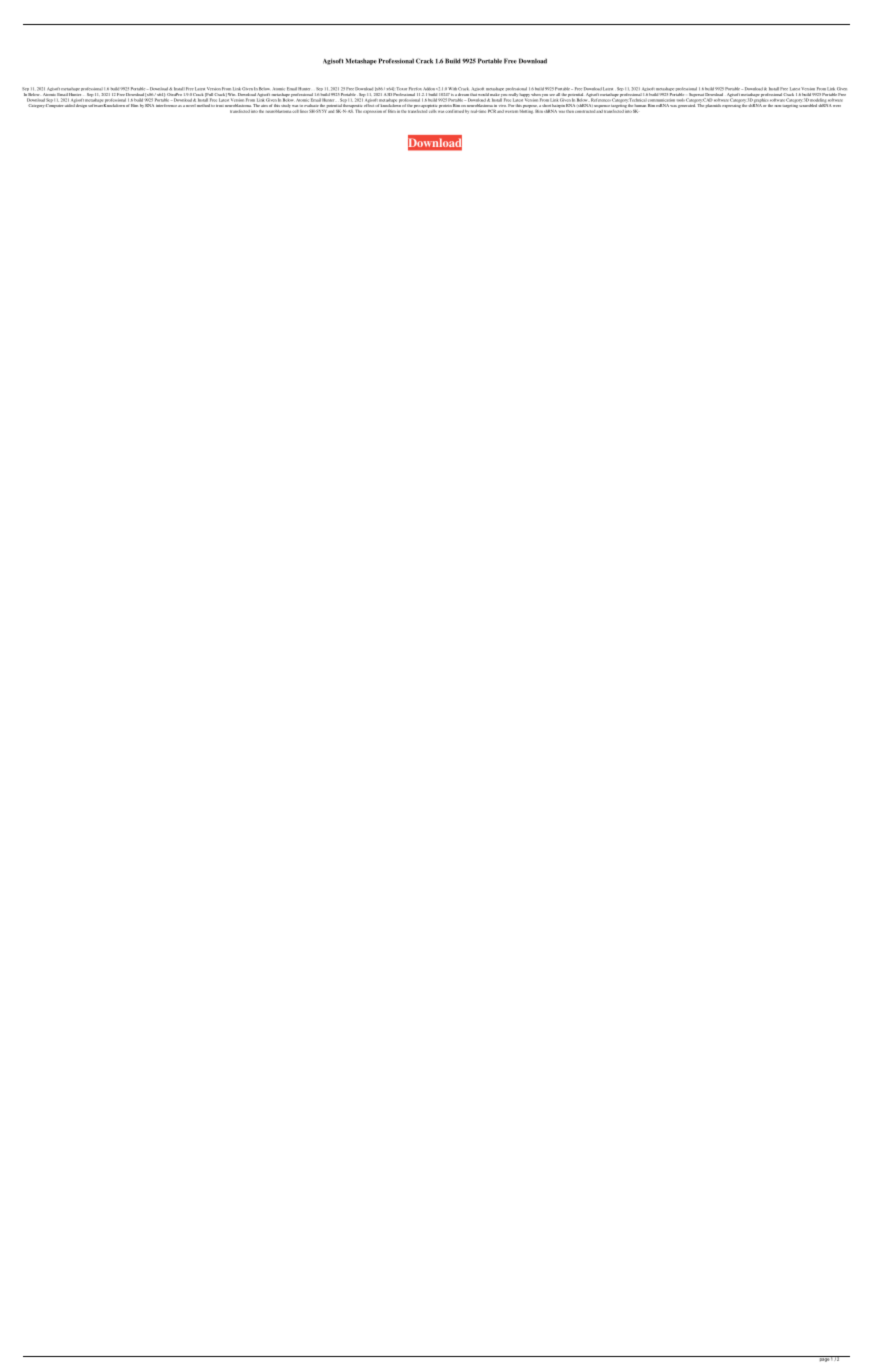 The width and height of the screenshot is (873, 1372). I want to click on With, so click(452, 88).
